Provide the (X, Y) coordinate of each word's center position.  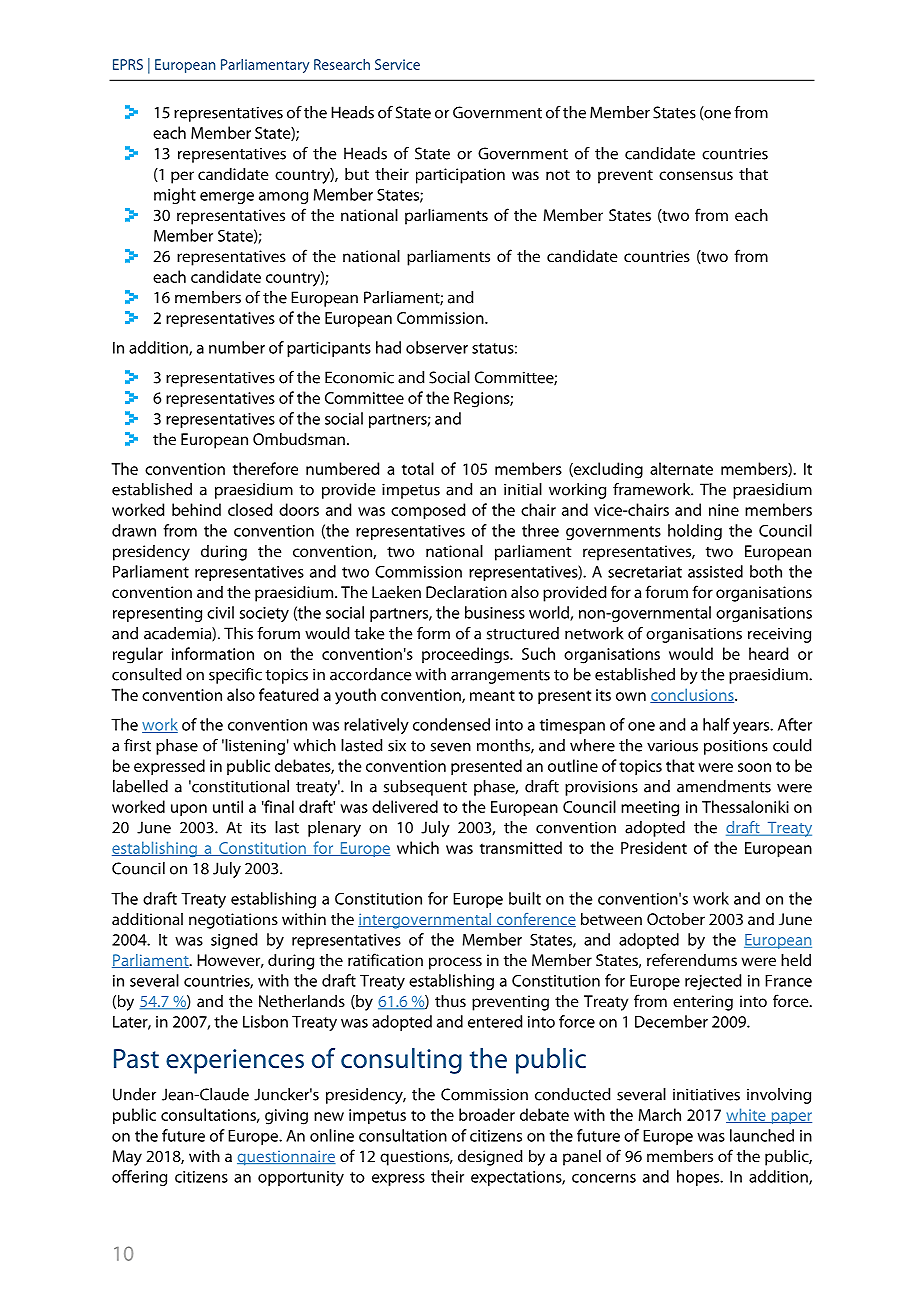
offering (139, 1178)
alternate (681, 468)
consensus (696, 175)
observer (437, 347)
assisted (715, 571)
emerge (227, 198)
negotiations (233, 921)
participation (460, 176)
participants (329, 349)
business (495, 612)
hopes (699, 1178)
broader (487, 1114)
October (676, 919)
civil (220, 612)
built (525, 898)
